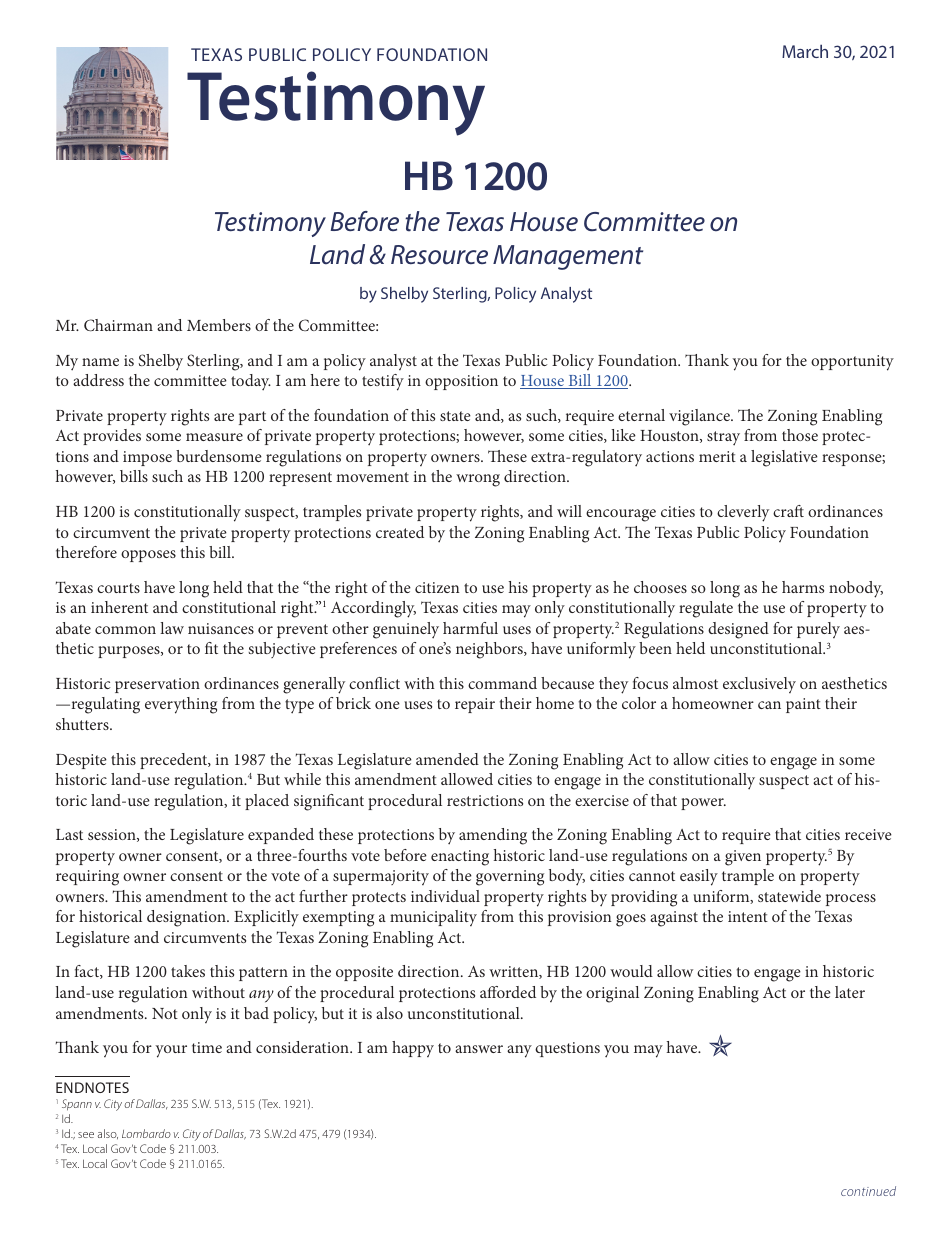 The image size is (952, 1233). Describe the element at coordinates (868, 1191) in the page. I see `continued` at that location.
